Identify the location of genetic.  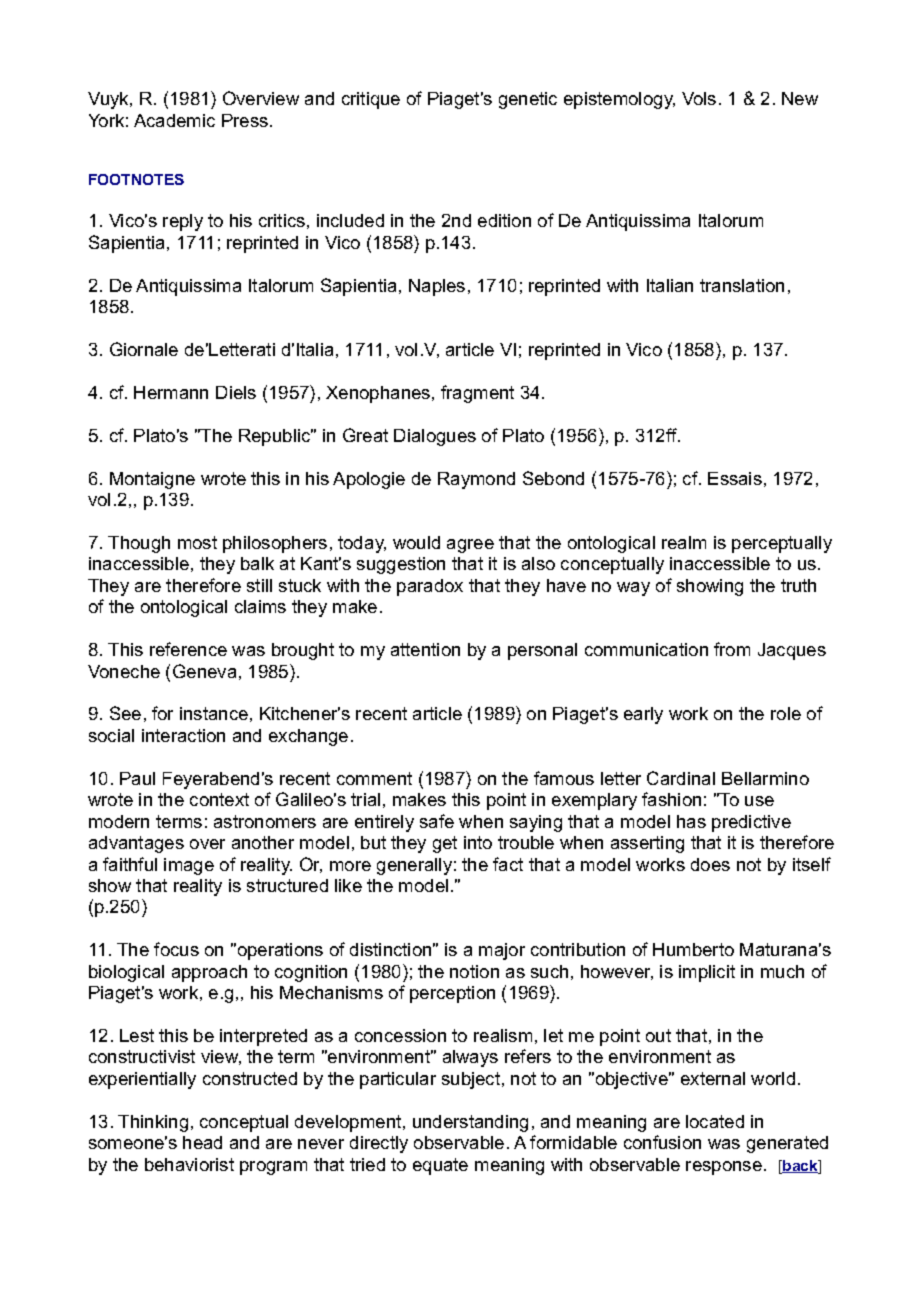
(528, 100).
